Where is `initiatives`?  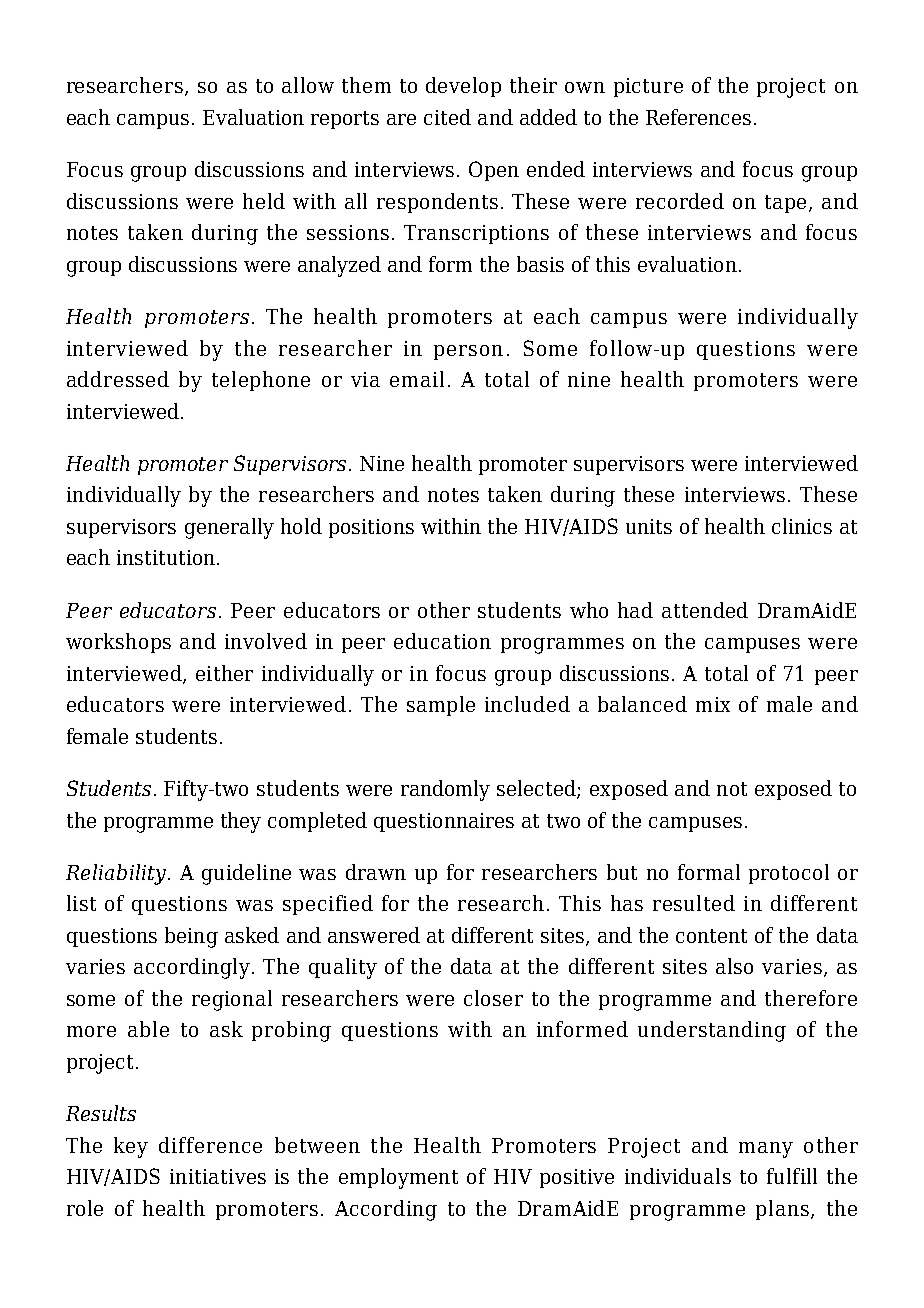
initiatives is located at coordinates (218, 1176).
